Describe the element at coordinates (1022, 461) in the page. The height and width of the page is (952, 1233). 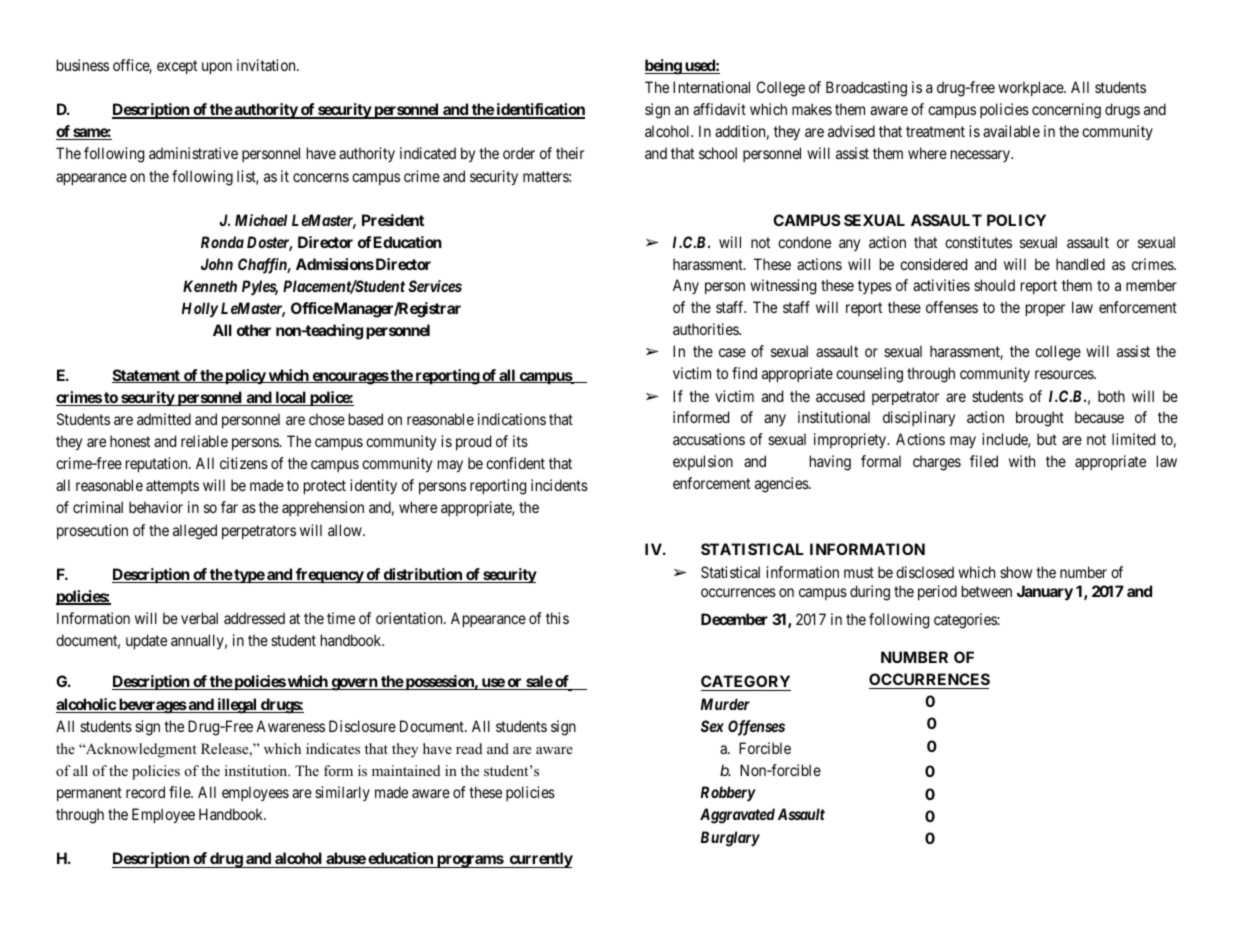
I see `with` at that location.
